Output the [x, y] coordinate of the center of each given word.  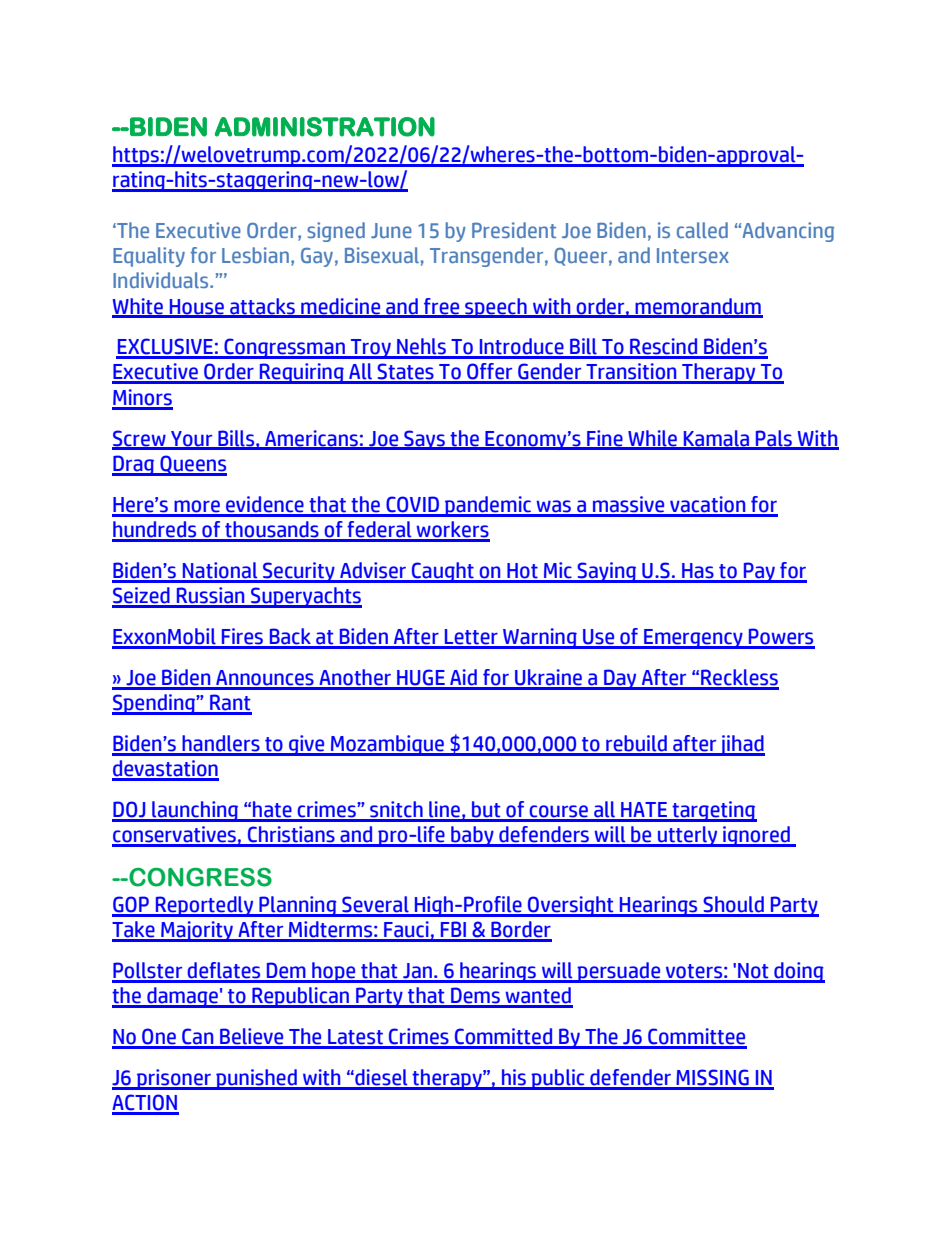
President [514, 230]
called [702, 230]
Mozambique [388, 745]
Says [424, 440]
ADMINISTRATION [325, 127]
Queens [192, 465]
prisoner [174, 1079]
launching [195, 811]
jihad [741, 745]
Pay [759, 572]
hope [334, 972]
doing [798, 972]
